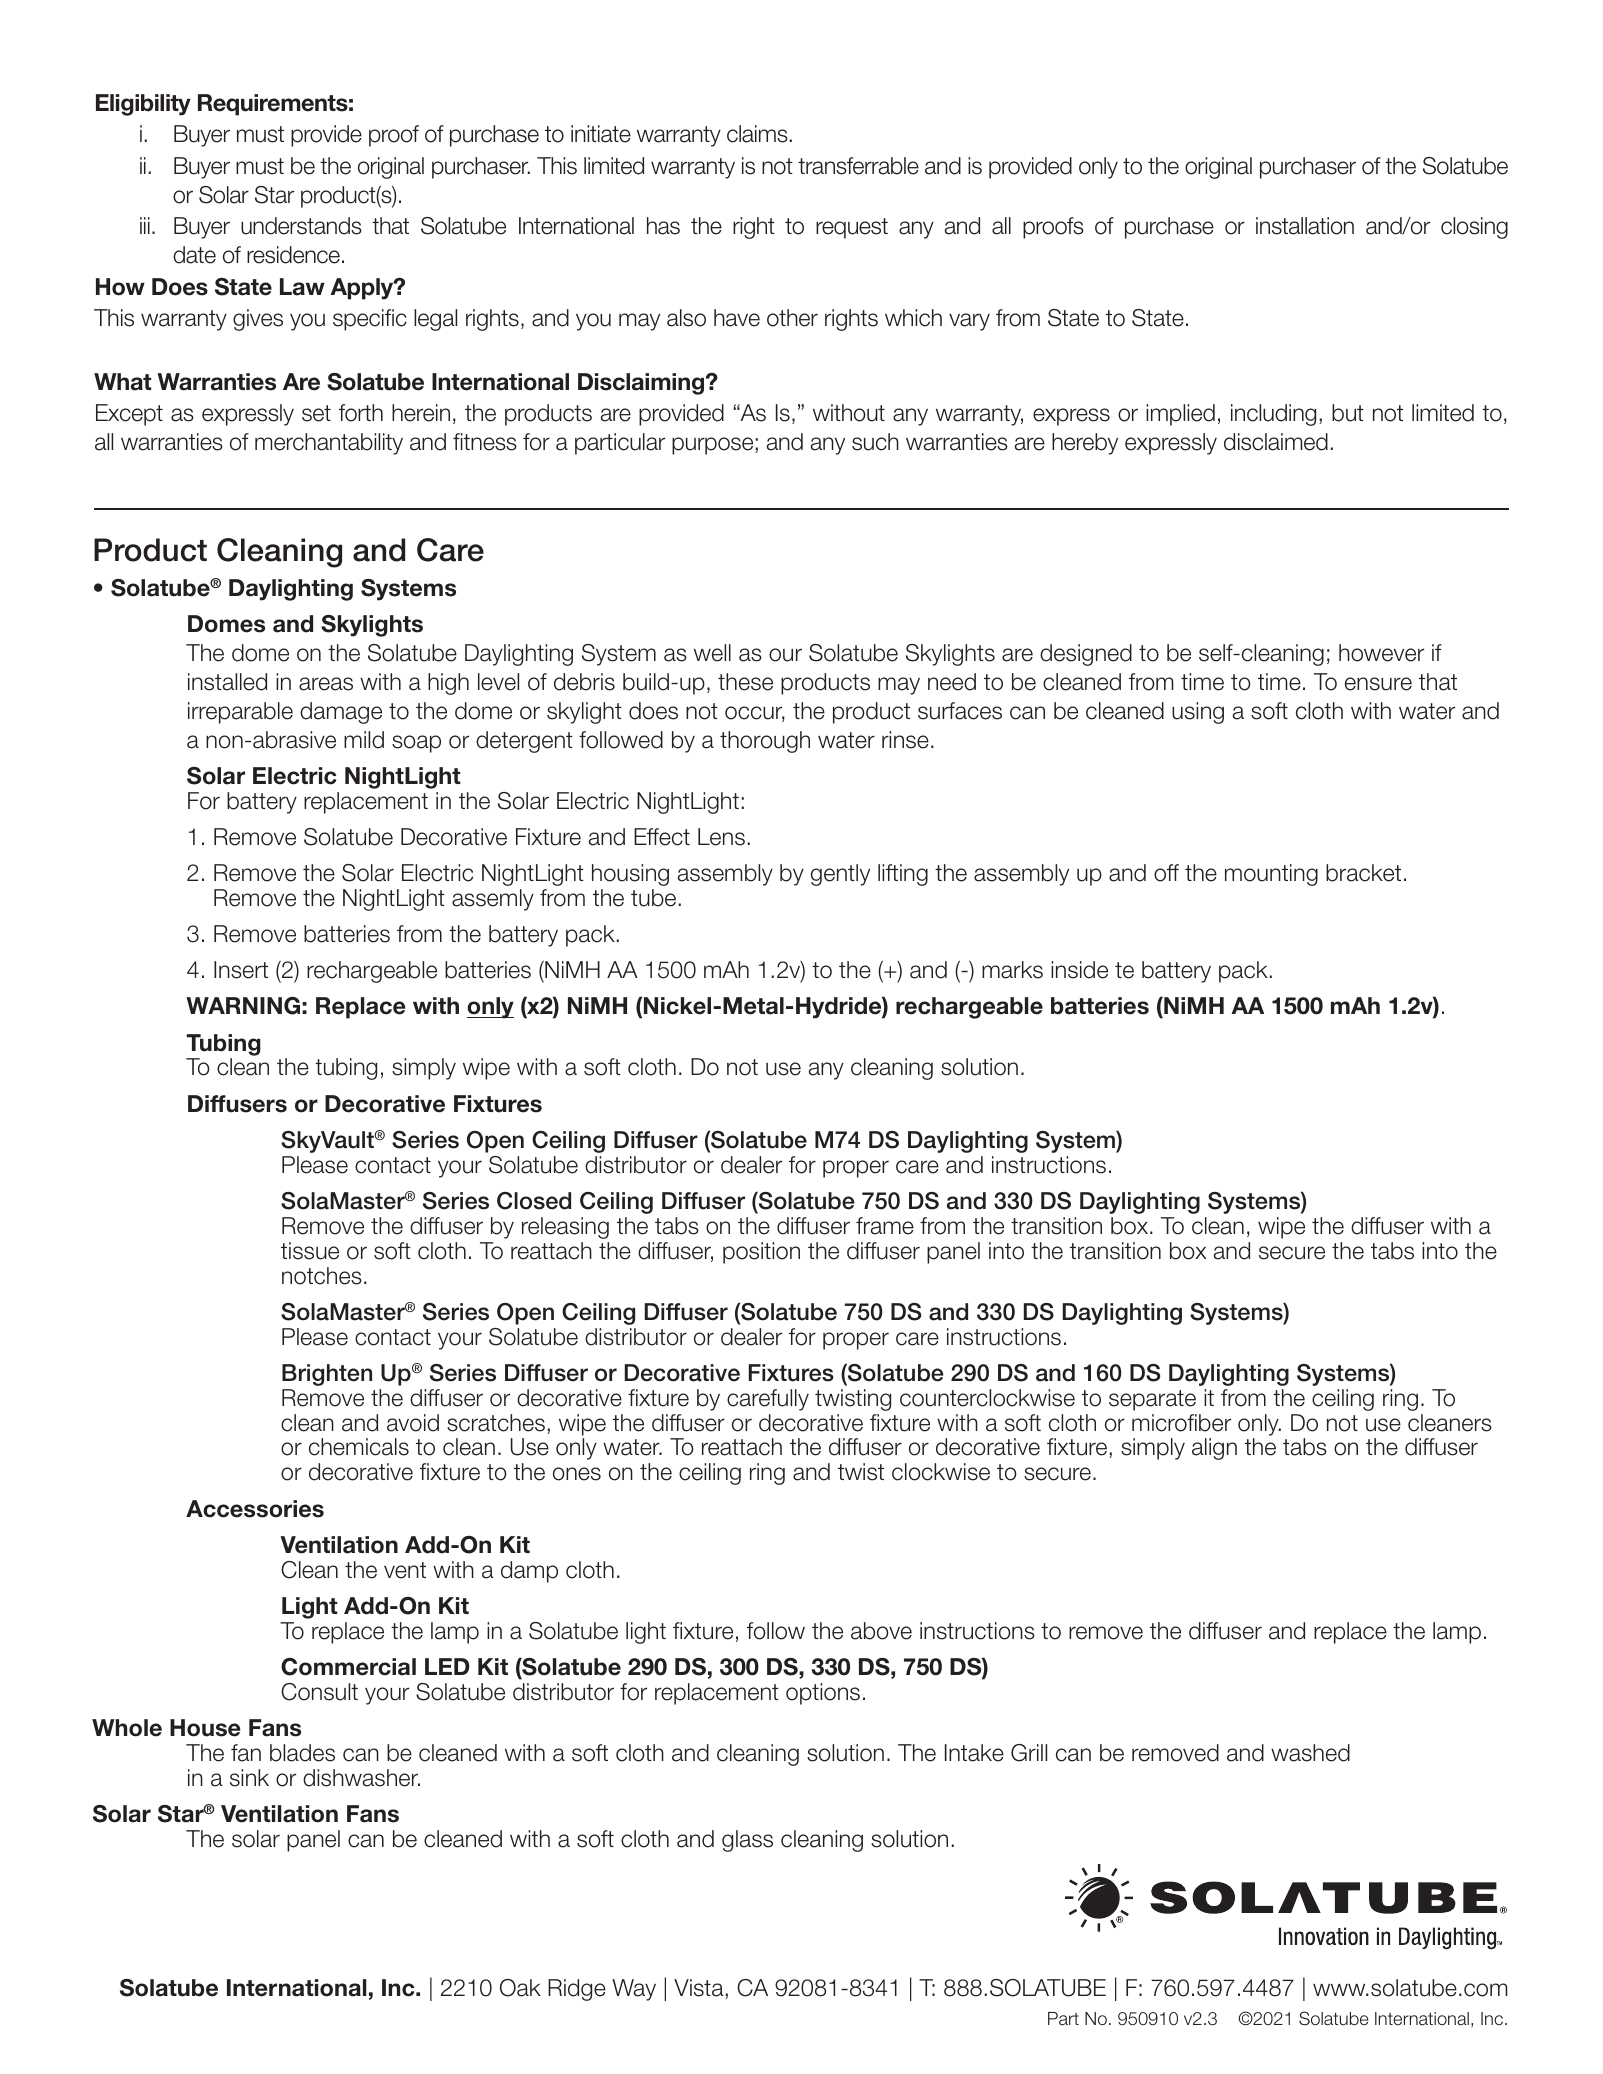 The width and height of the screenshot is (1603, 2074). Describe the element at coordinates (1305, 226) in the screenshot. I see `installation` at that location.
